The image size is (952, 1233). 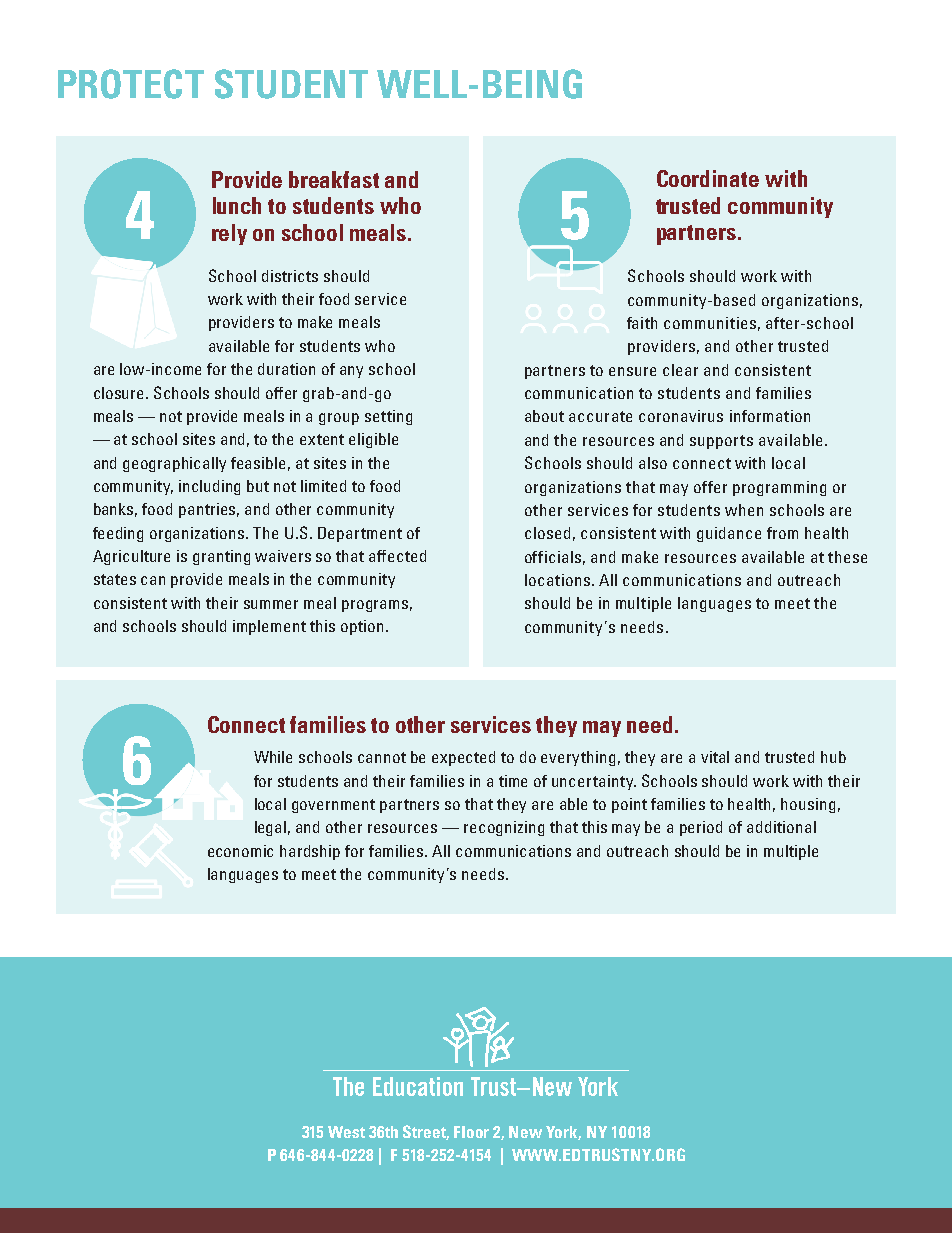 What do you see at coordinates (240, 851) in the page?
I see `economic` at bounding box center [240, 851].
